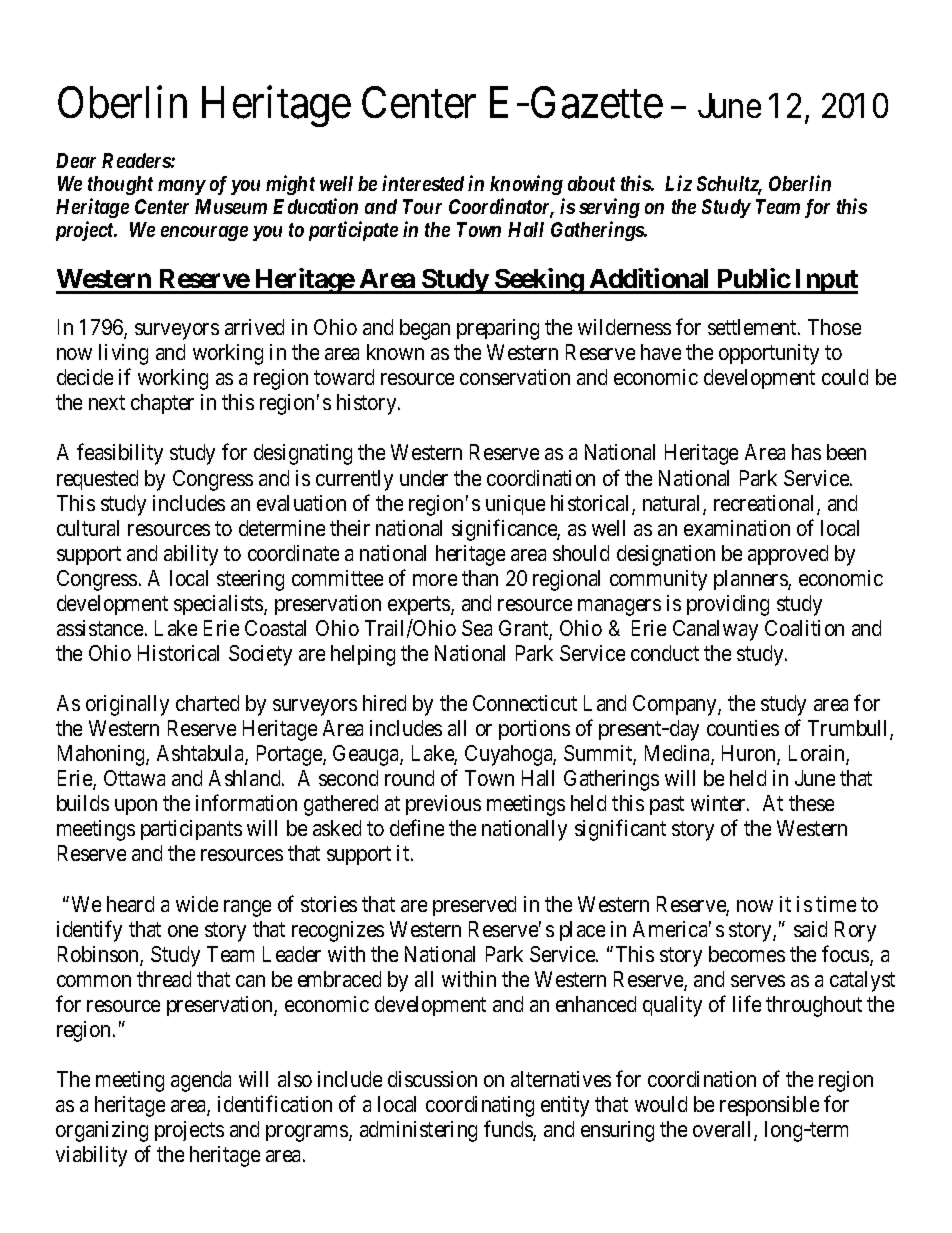 Image resolution: width=952 pixels, height=1233 pixels. Describe the element at coordinates (480, 1106) in the screenshot. I see `coordinating` at that location.
